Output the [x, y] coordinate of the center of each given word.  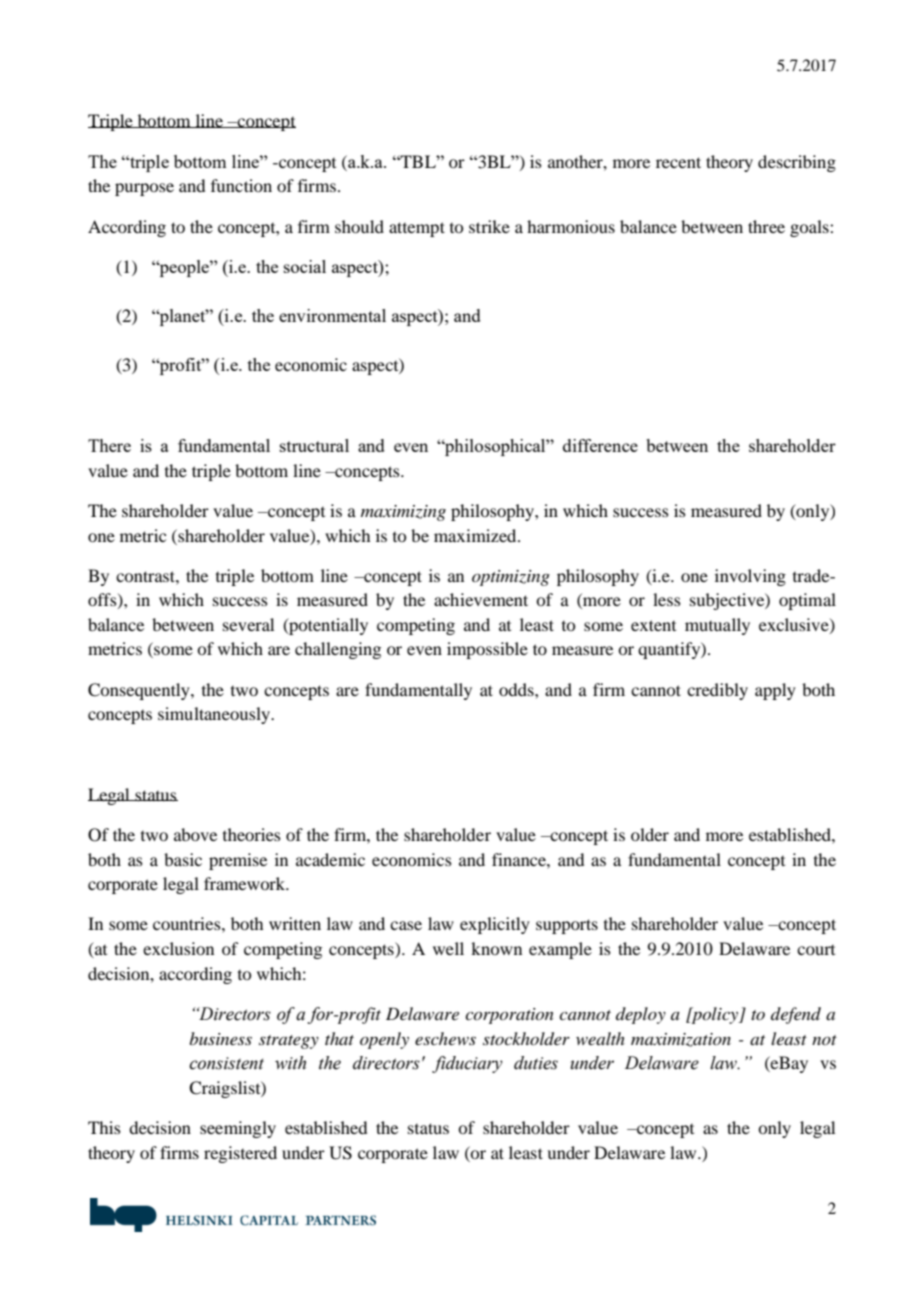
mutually [717, 626]
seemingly [238, 1129]
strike [489, 226]
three [766, 226]
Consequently [140, 691]
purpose [144, 189]
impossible [487, 650]
